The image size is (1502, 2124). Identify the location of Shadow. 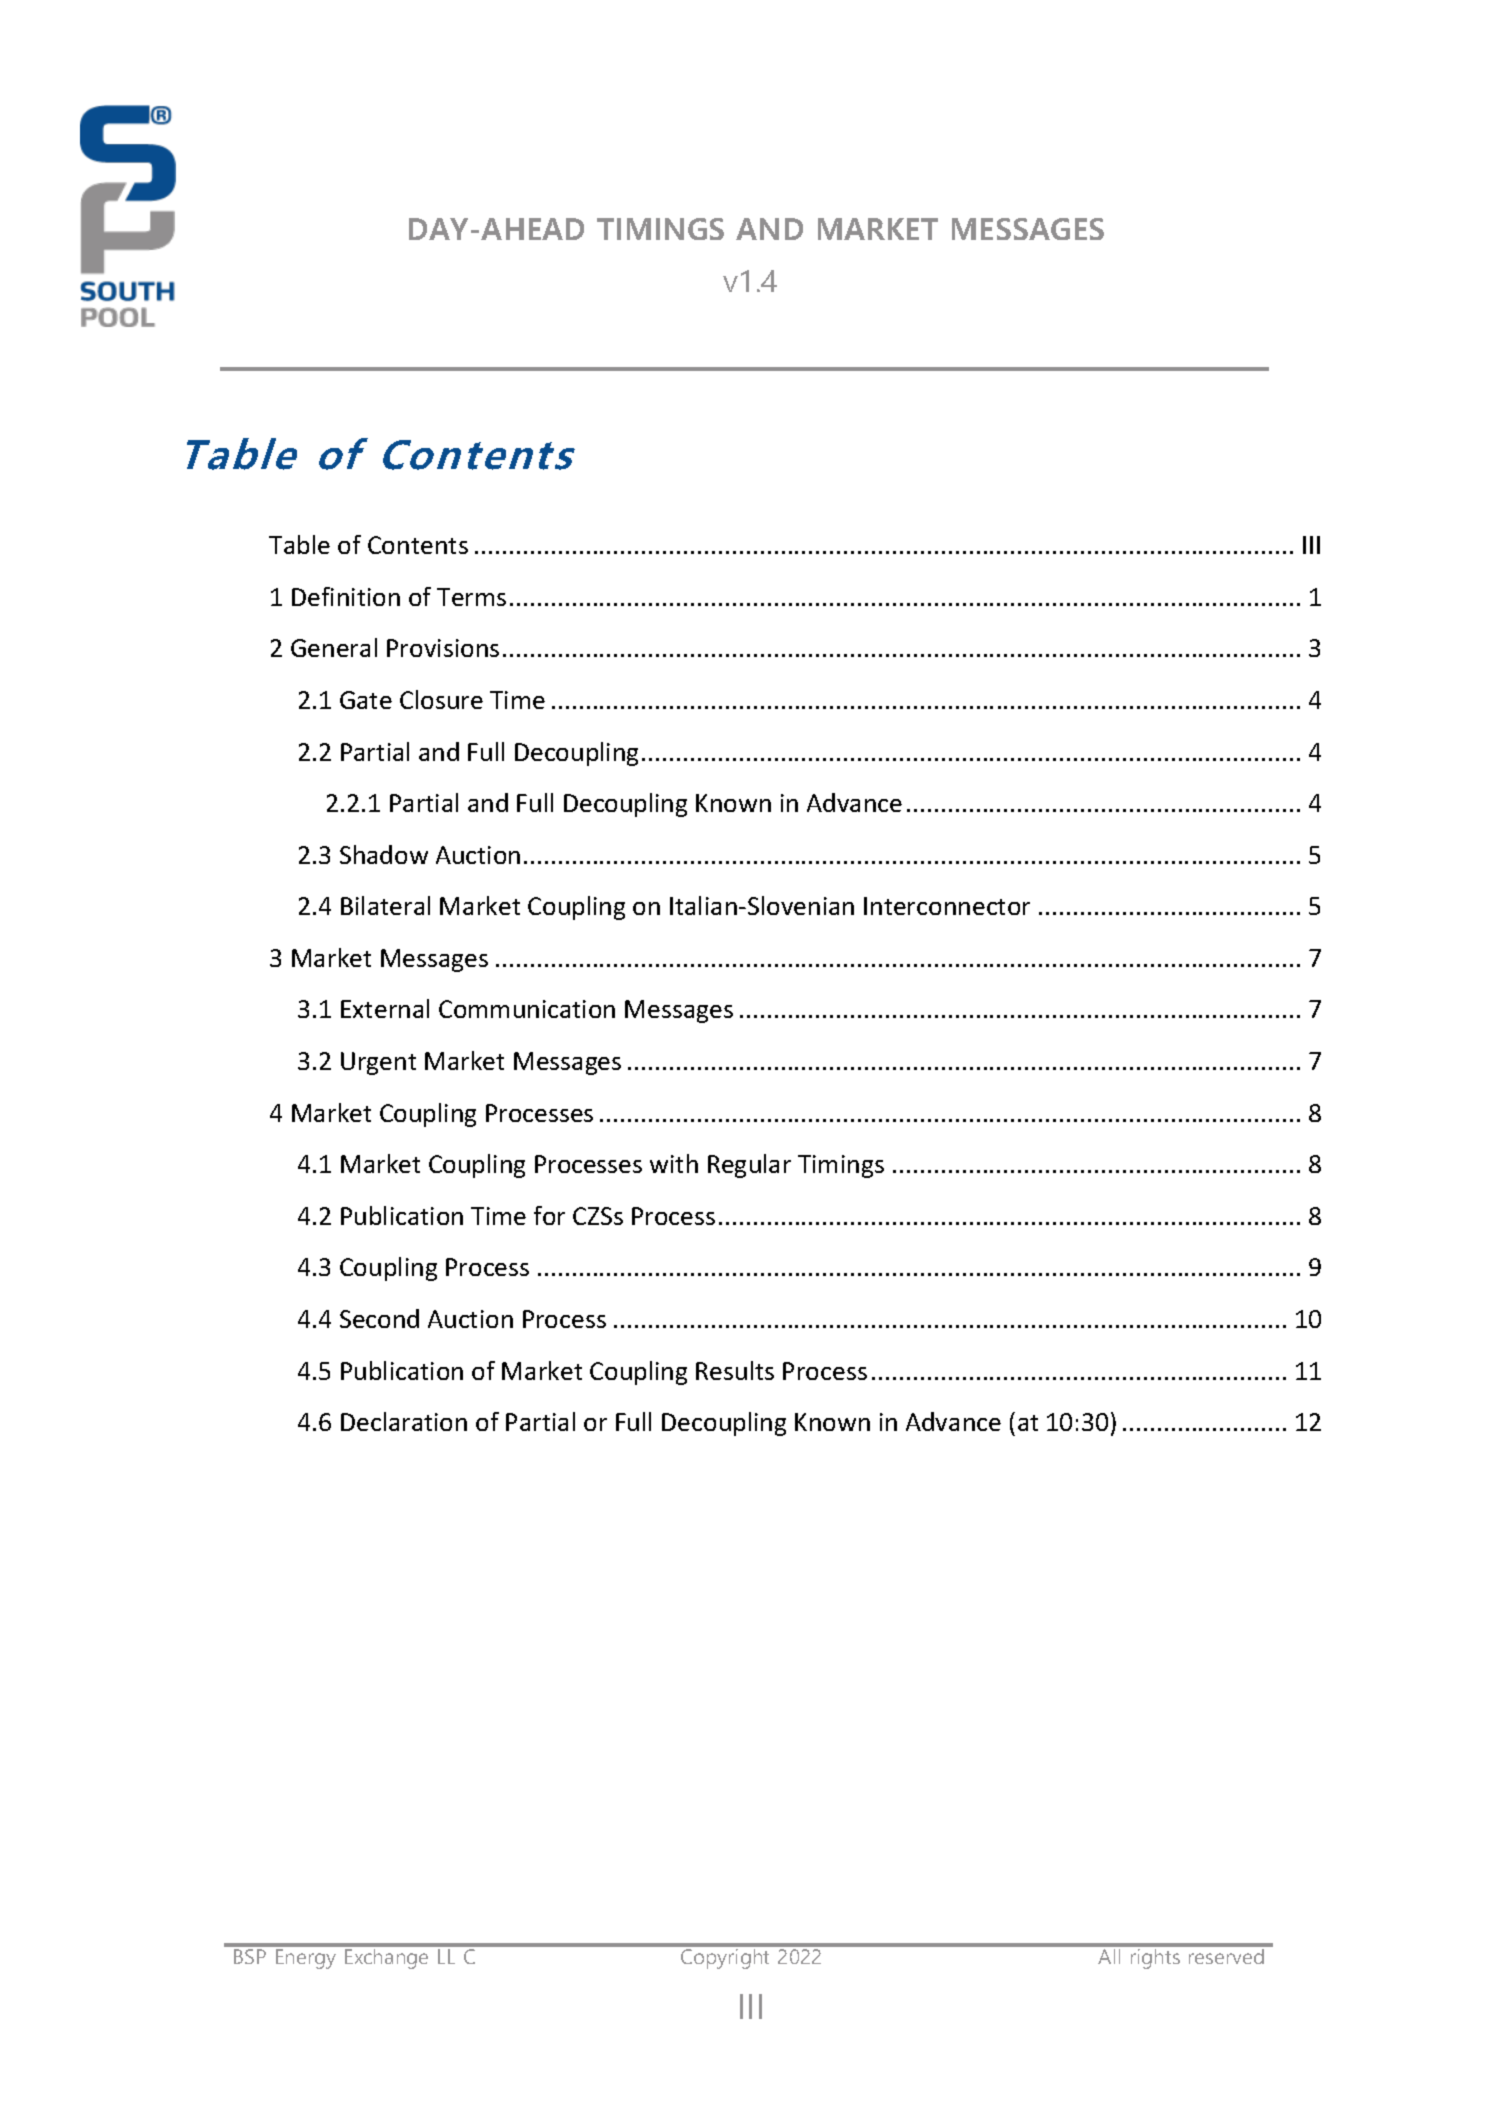
(384, 854).
